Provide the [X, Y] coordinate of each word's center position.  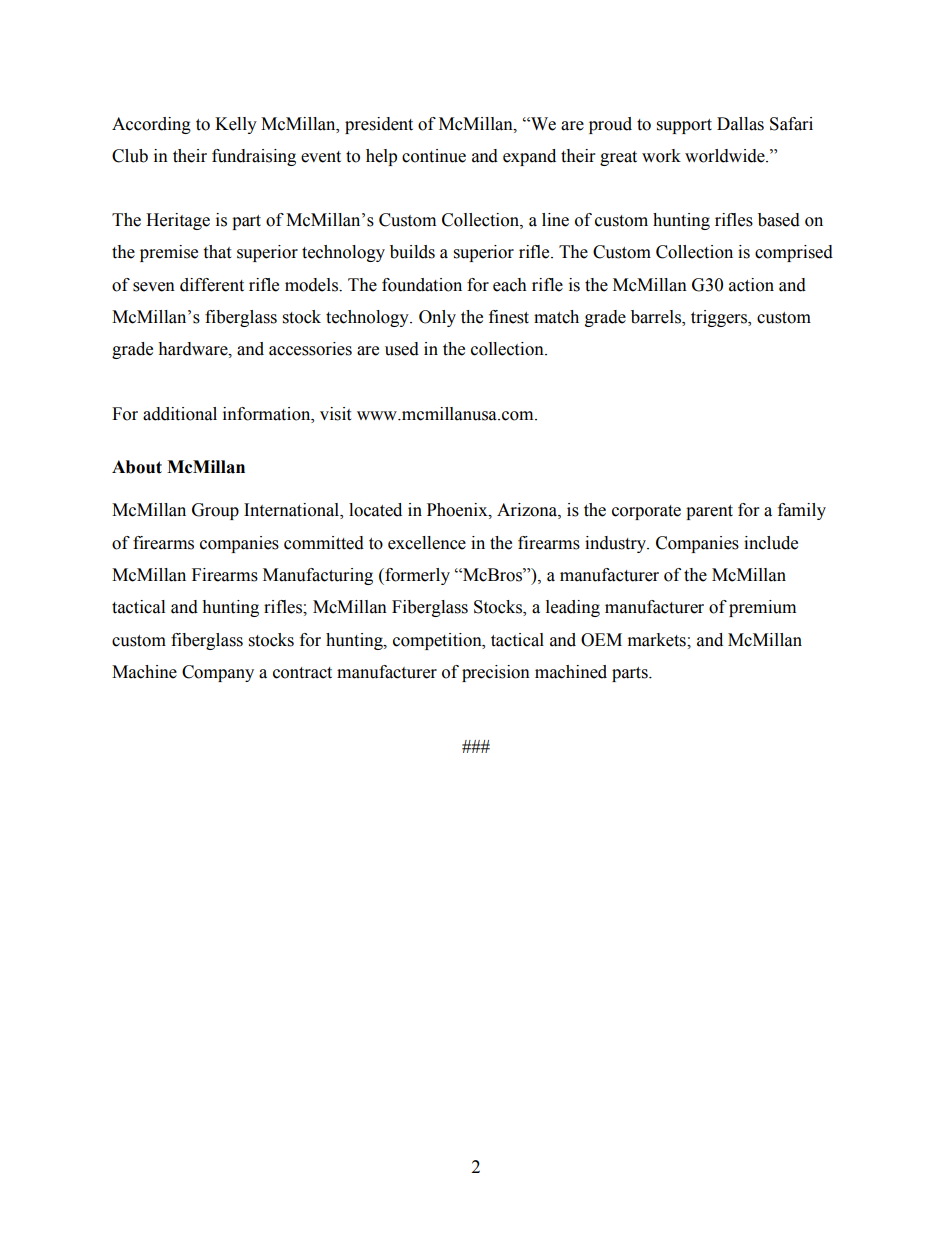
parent [709, 512]
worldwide [726, 156]
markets [658, 640]
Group [215, 511]
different [212, 285]
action [751, 285]
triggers [720, 318]
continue [434, 156]
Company [218, 673]
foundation [422, 285]
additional [180, 414]
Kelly [236, 125]
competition [438, 641]
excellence [427, 543]
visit [335, 414]
